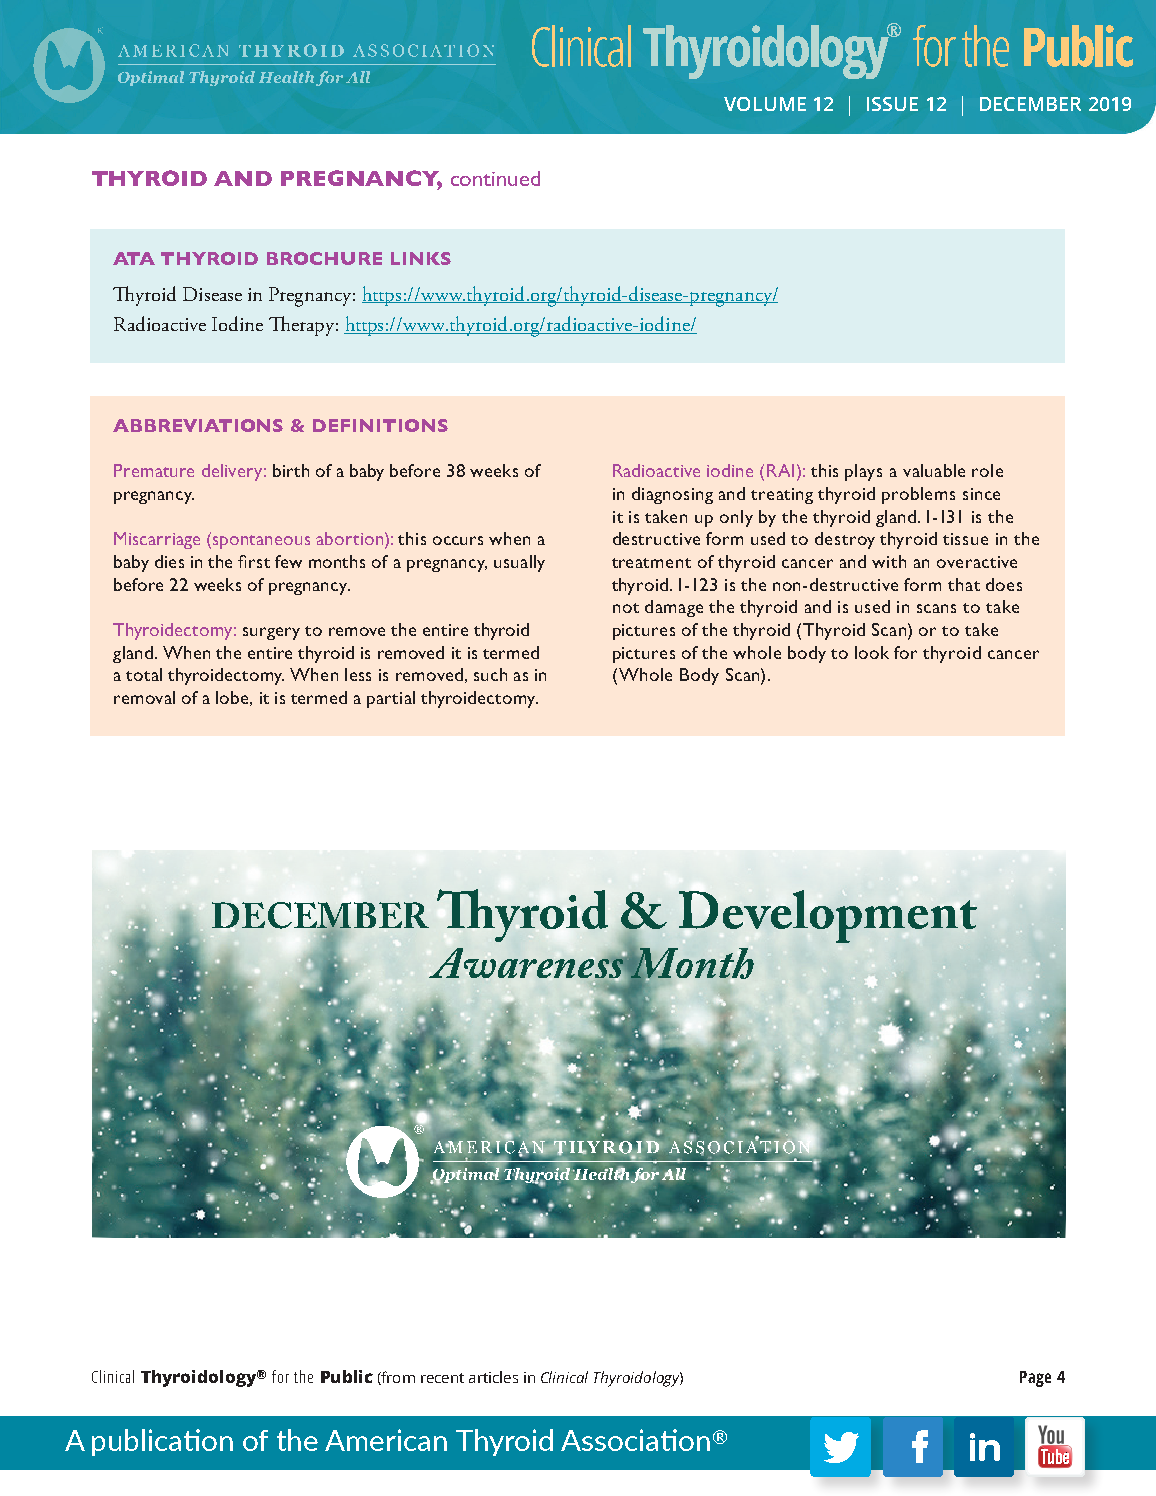 The image size is (1156, 1496). Describe the element at coordinates (493, 1377) in the screenshot. I see `articles` at that location.
